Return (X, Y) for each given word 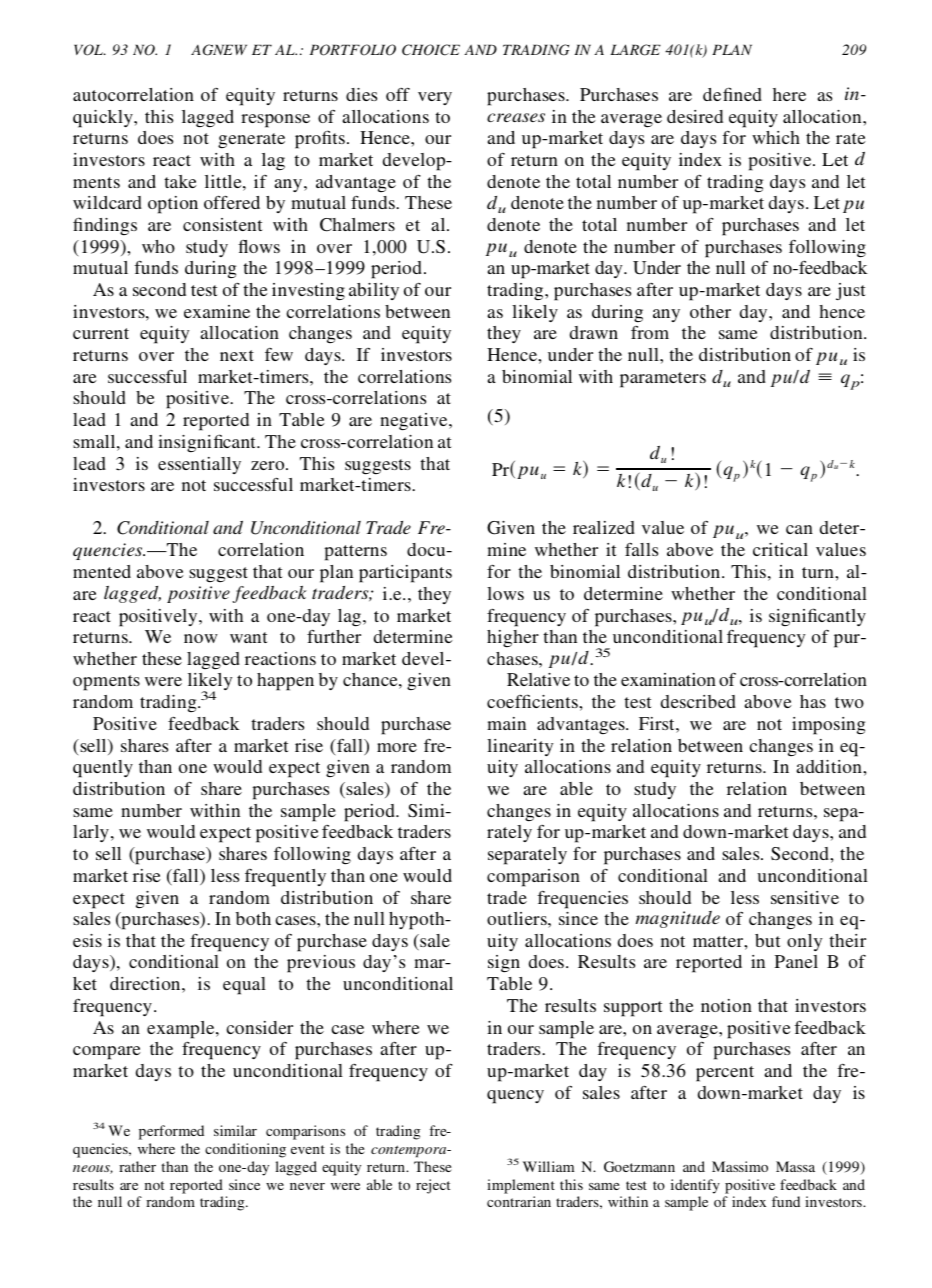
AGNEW (219, 50)
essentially (199, 465)
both (253, 918)
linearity (520, 747)
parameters (663, 380)
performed (171, 1132)
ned (747, 94)
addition (830, 766)
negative (415, 422)
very (435, 98)
